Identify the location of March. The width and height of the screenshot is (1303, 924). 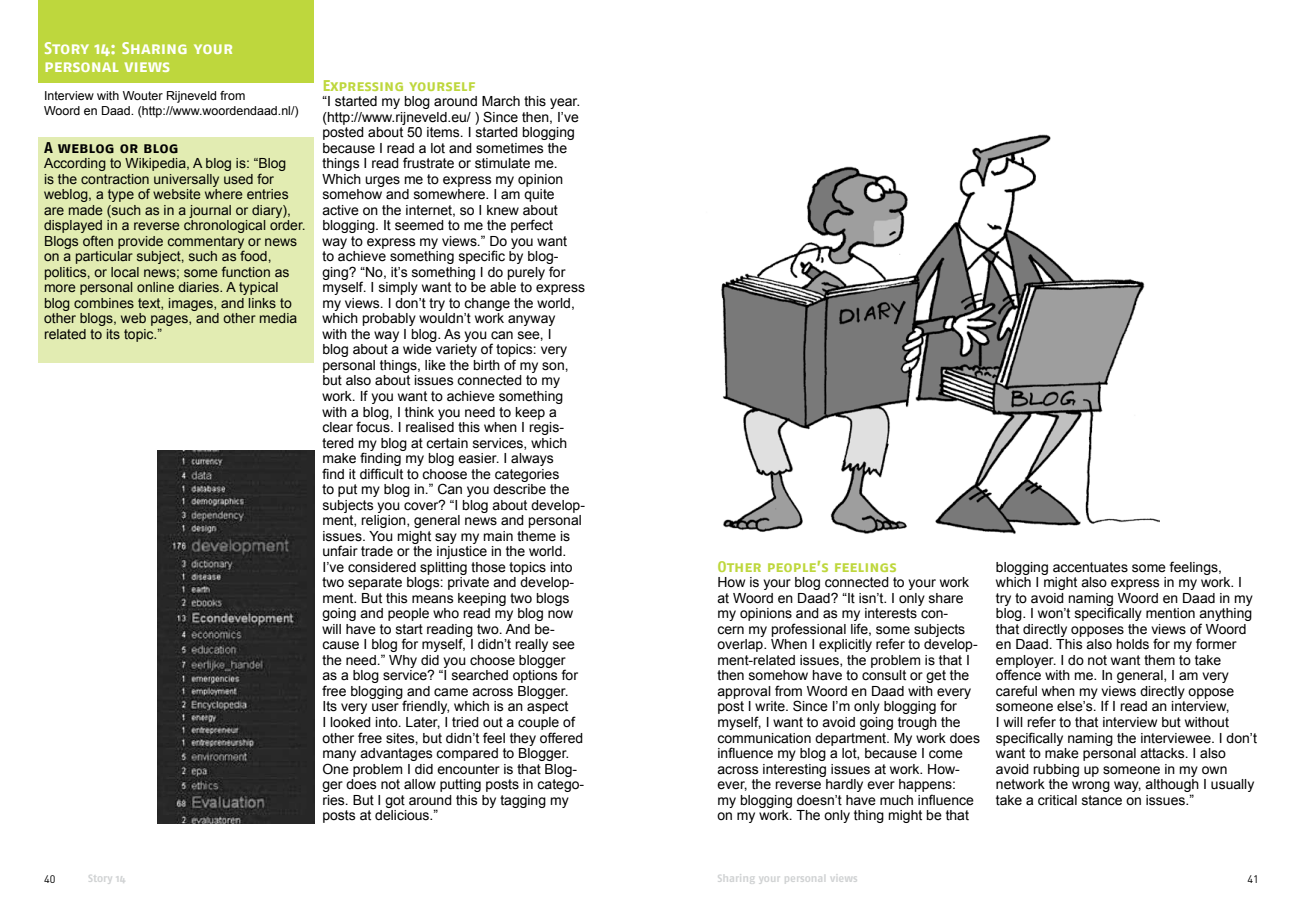
(501, 101).
